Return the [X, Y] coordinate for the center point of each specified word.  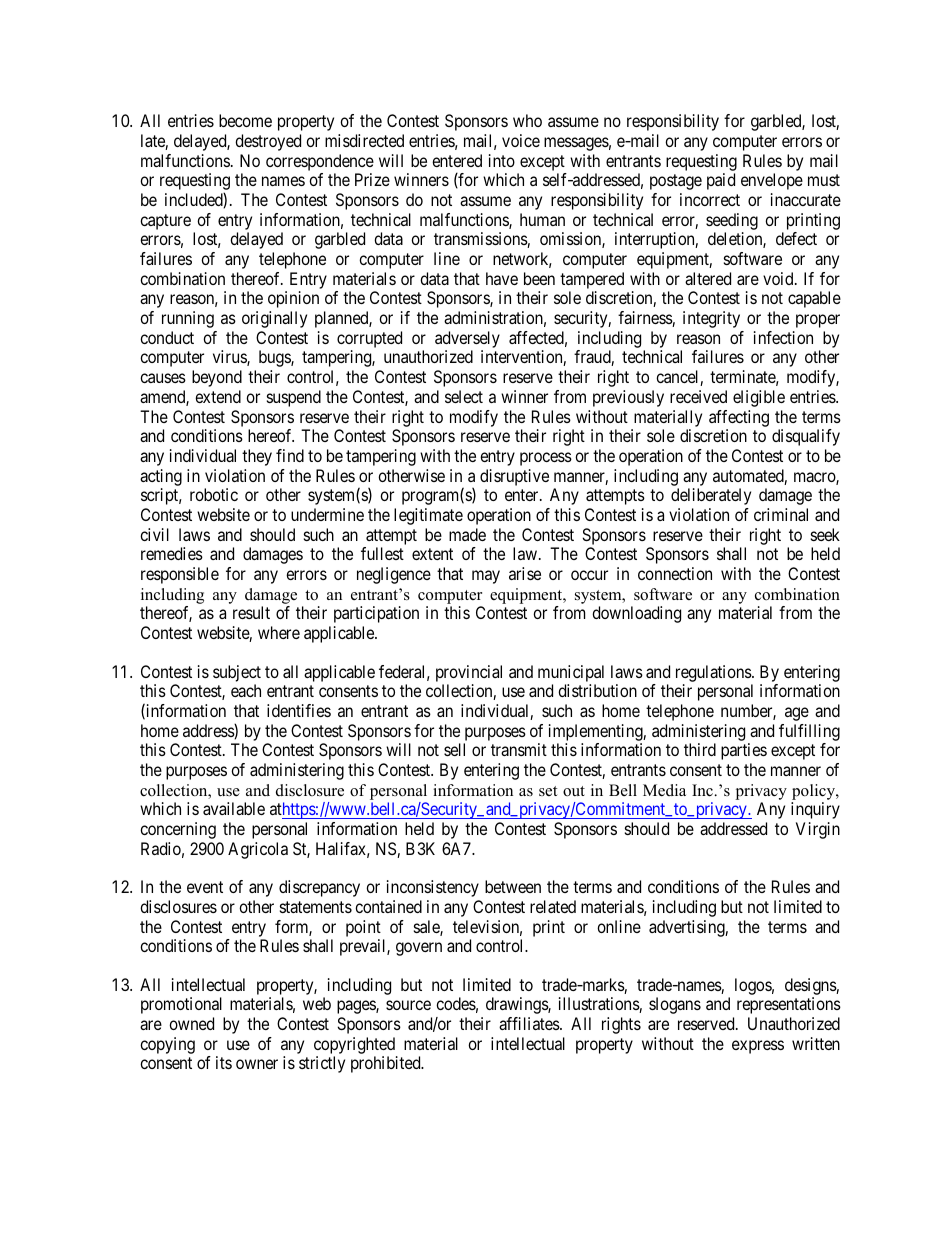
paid [721, 181]
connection [675, 573]
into [502, 160]
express [758, 1047]
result [251, 612]
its [224, 1062]
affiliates [530, 1023]
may [486, 577]
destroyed [268, 142]
